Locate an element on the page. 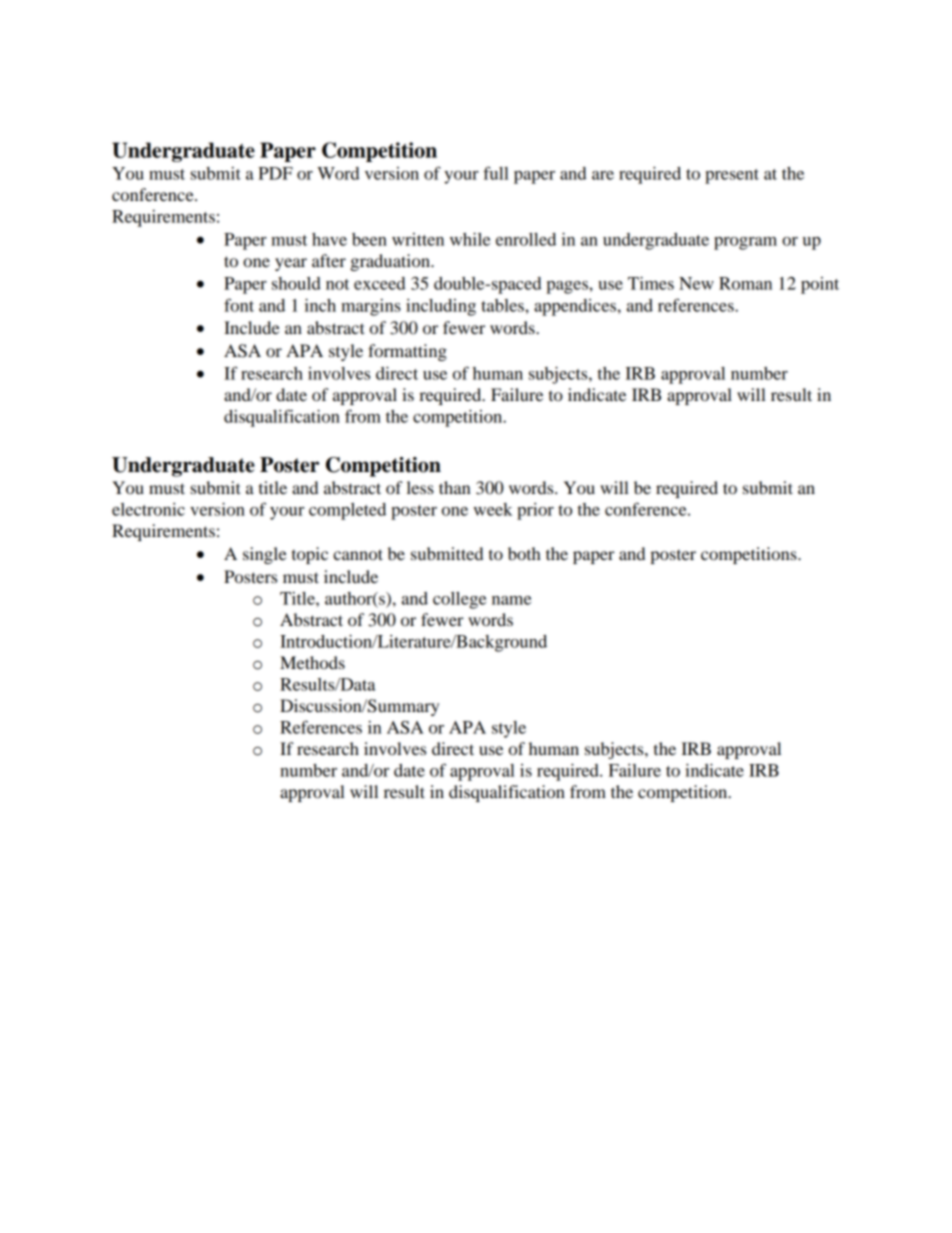  name is located at coordinates (511, 600).
